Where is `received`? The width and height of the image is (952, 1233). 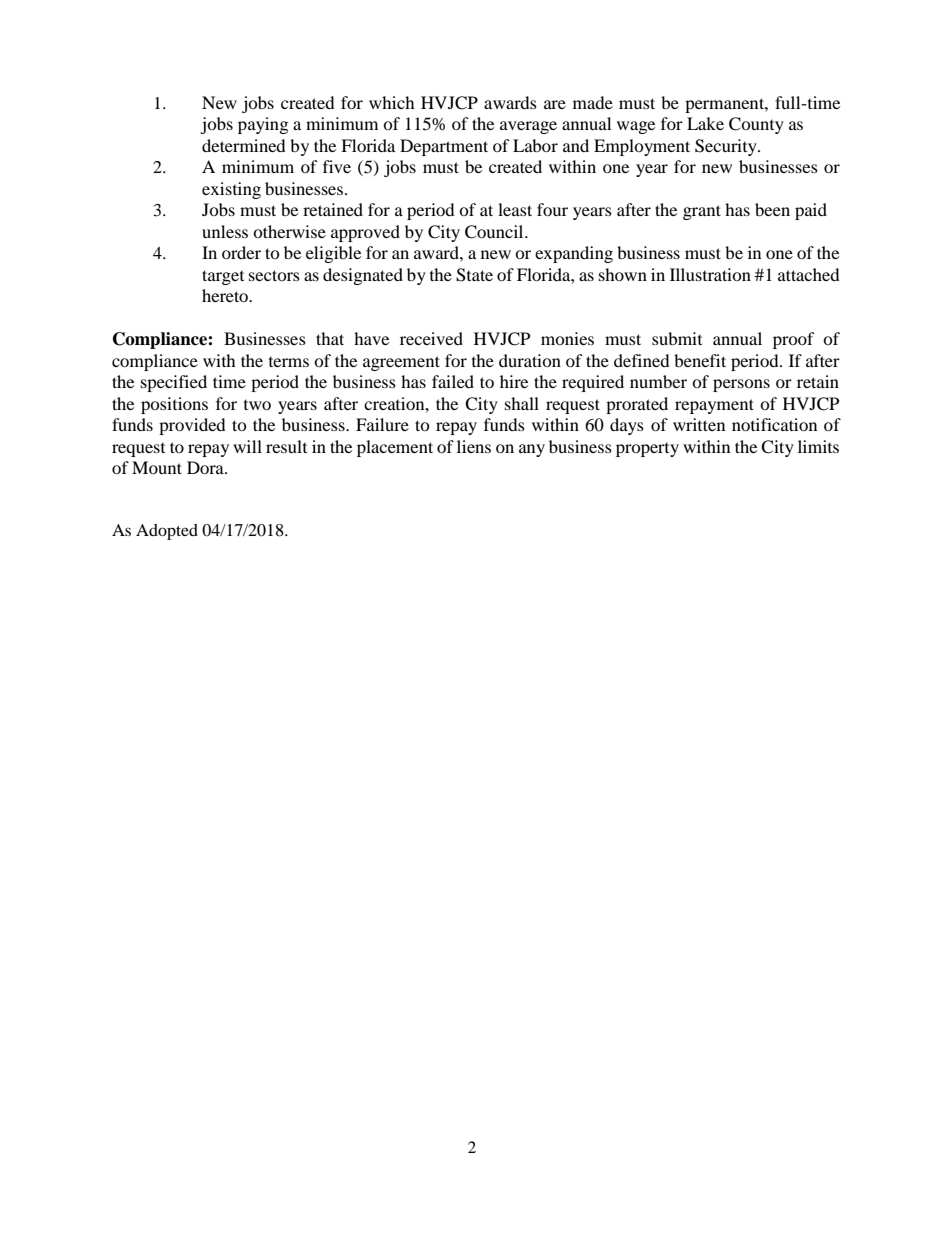 received is located at coordinates (431, 338).
